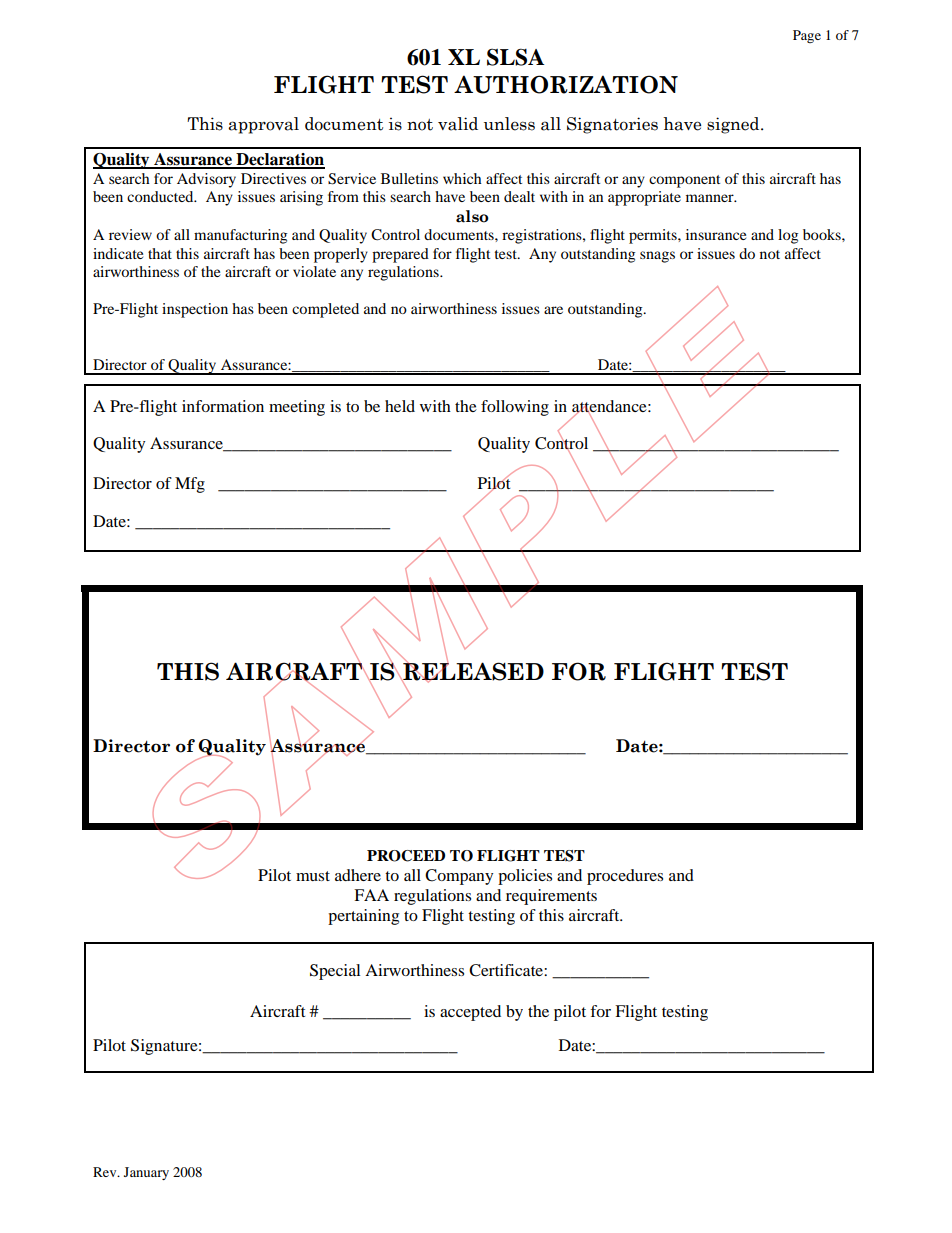  Describe the element at coordinates (472, 671) in the document. I see `RELEASED` at that location.
